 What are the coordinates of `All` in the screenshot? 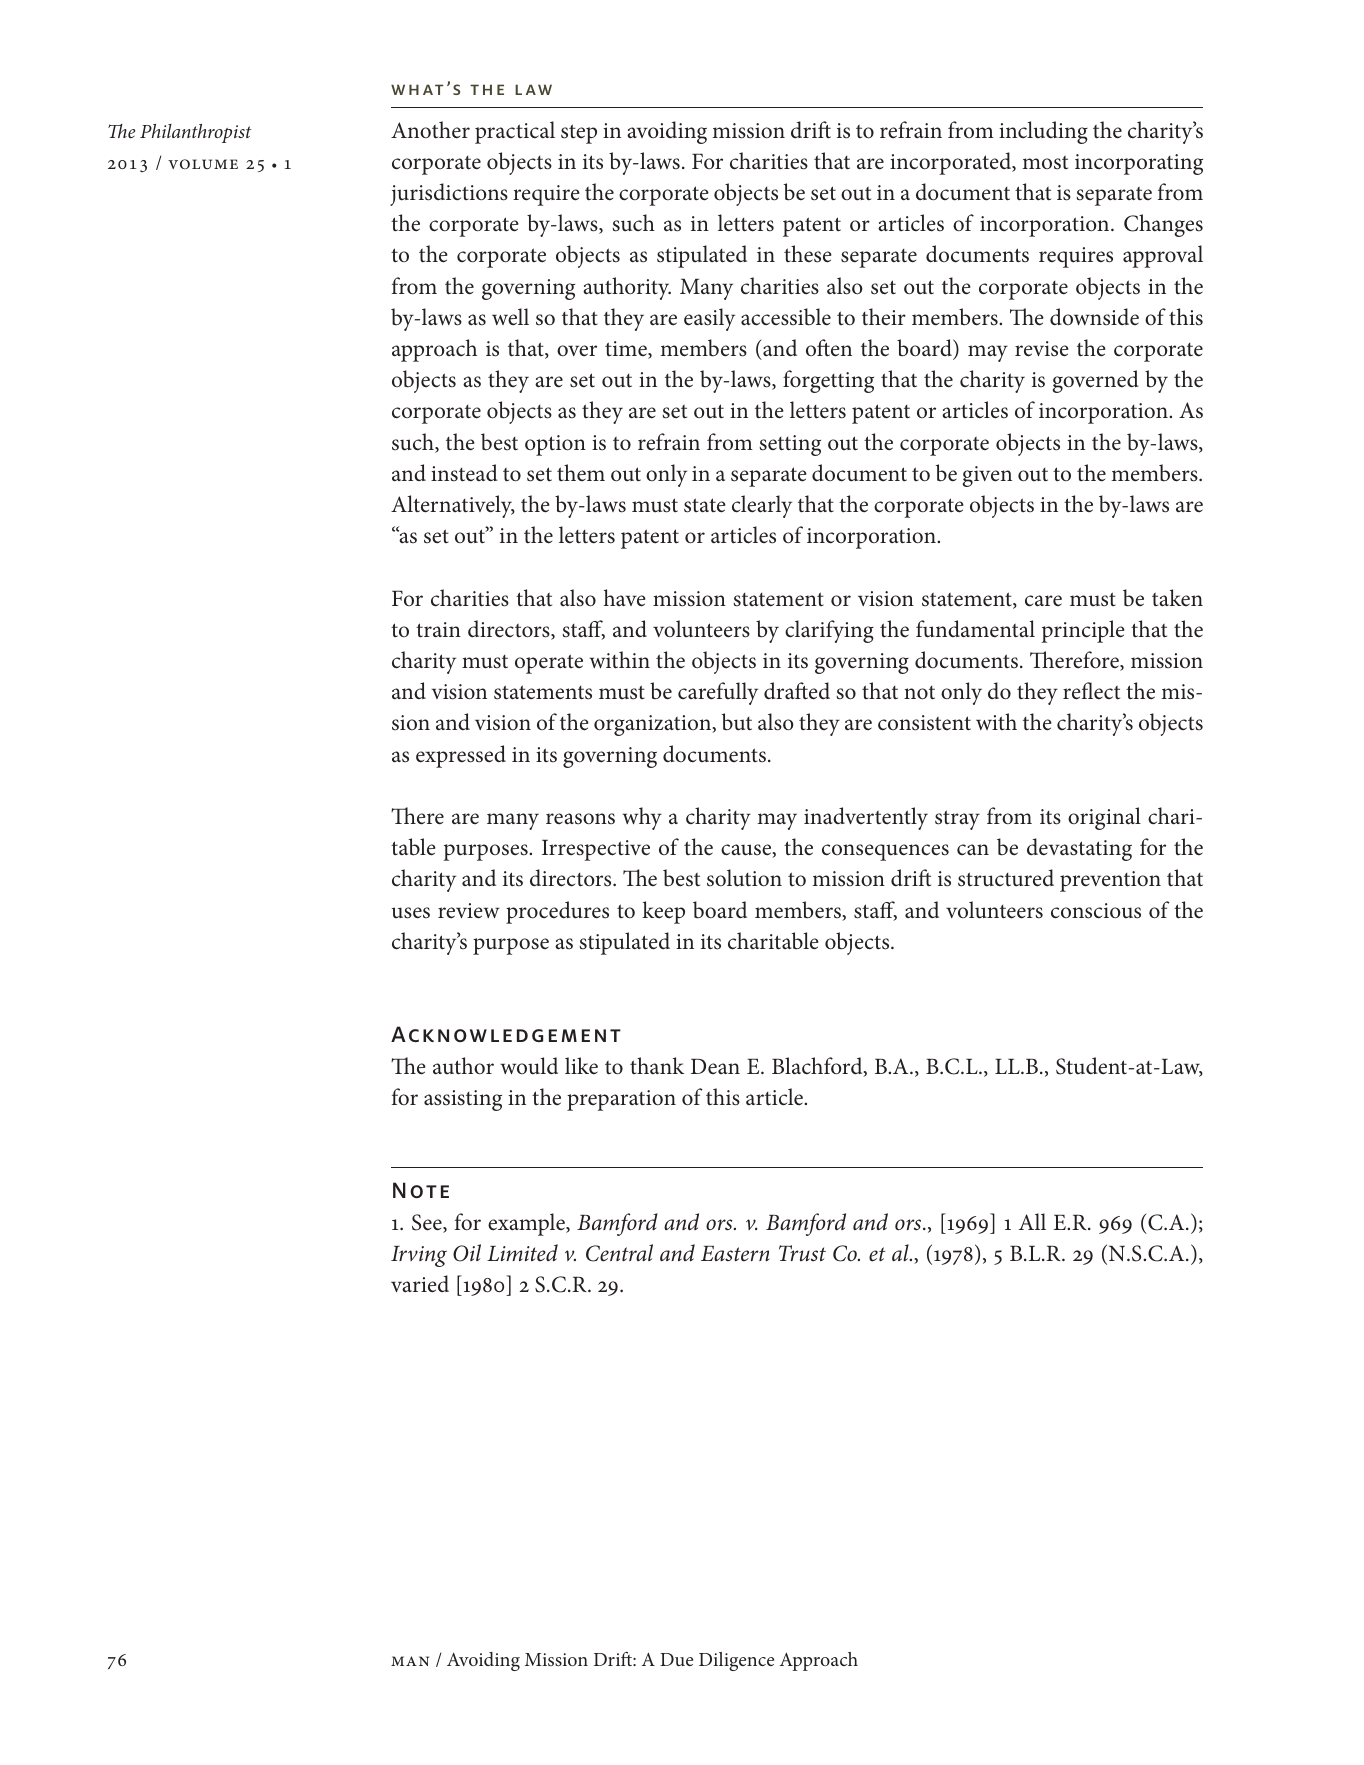 It's located at (1032, 1221).
